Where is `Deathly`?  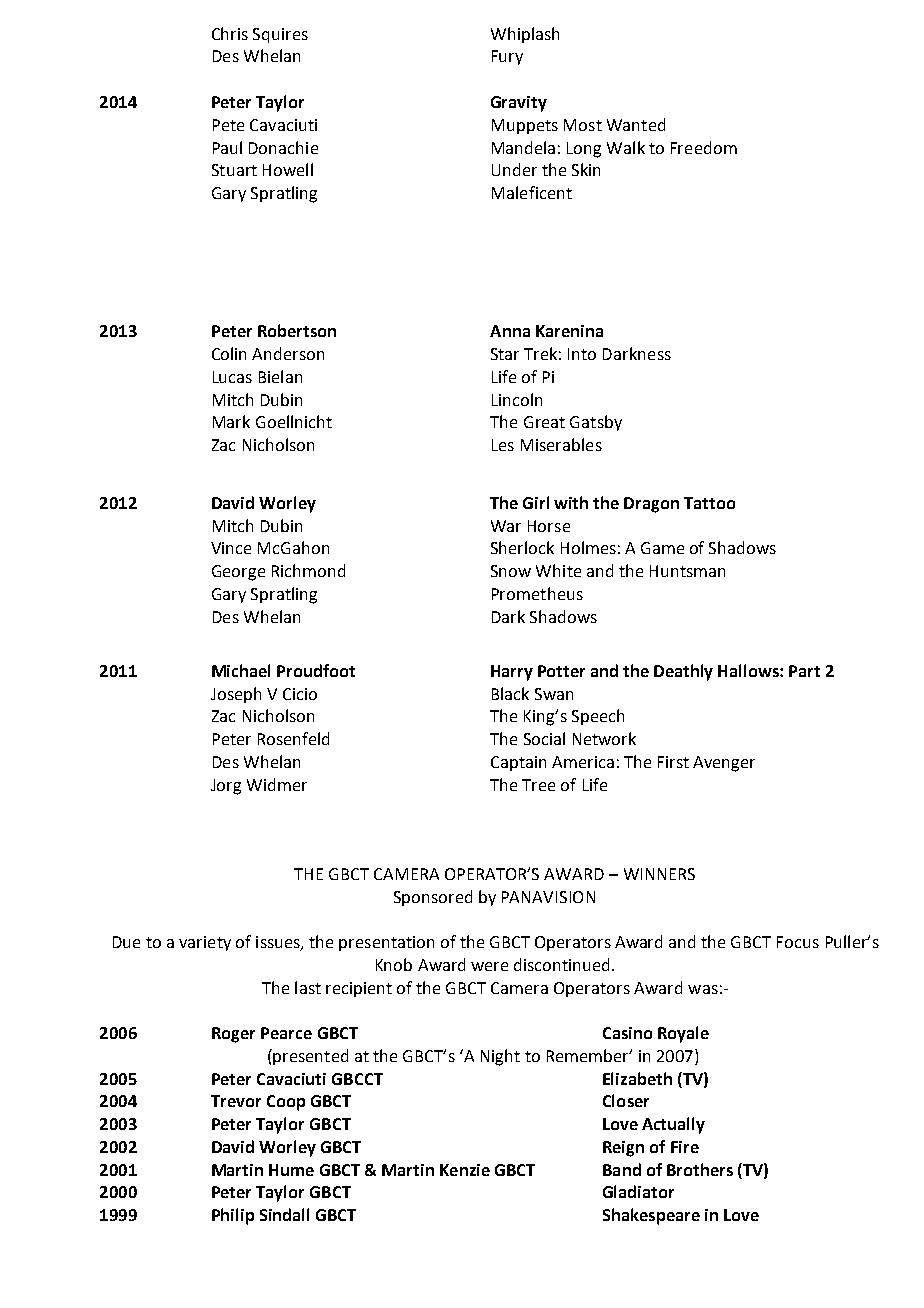 Deathly is located at coordinates (683, 672).
